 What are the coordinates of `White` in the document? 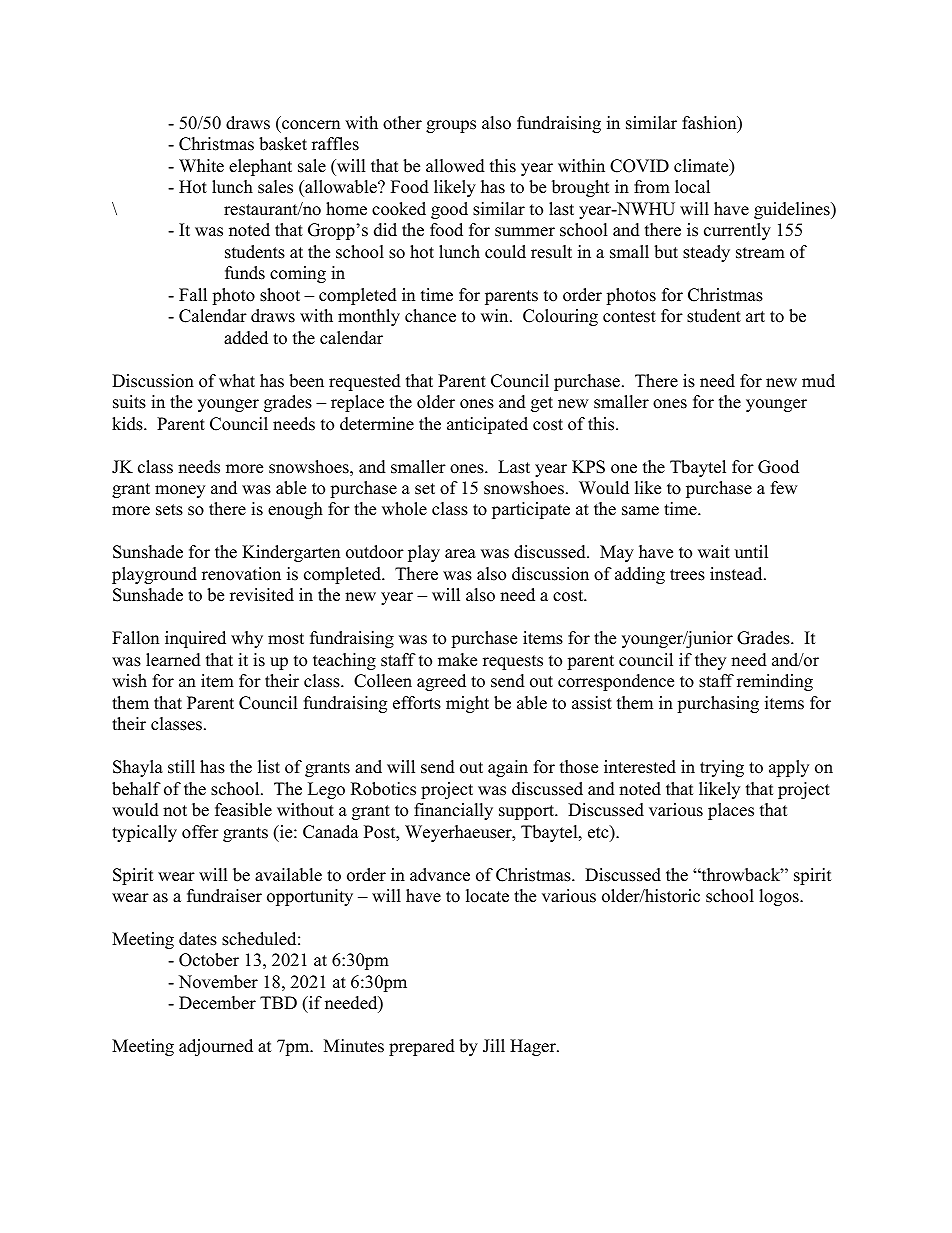 It's located at (201, 166).
